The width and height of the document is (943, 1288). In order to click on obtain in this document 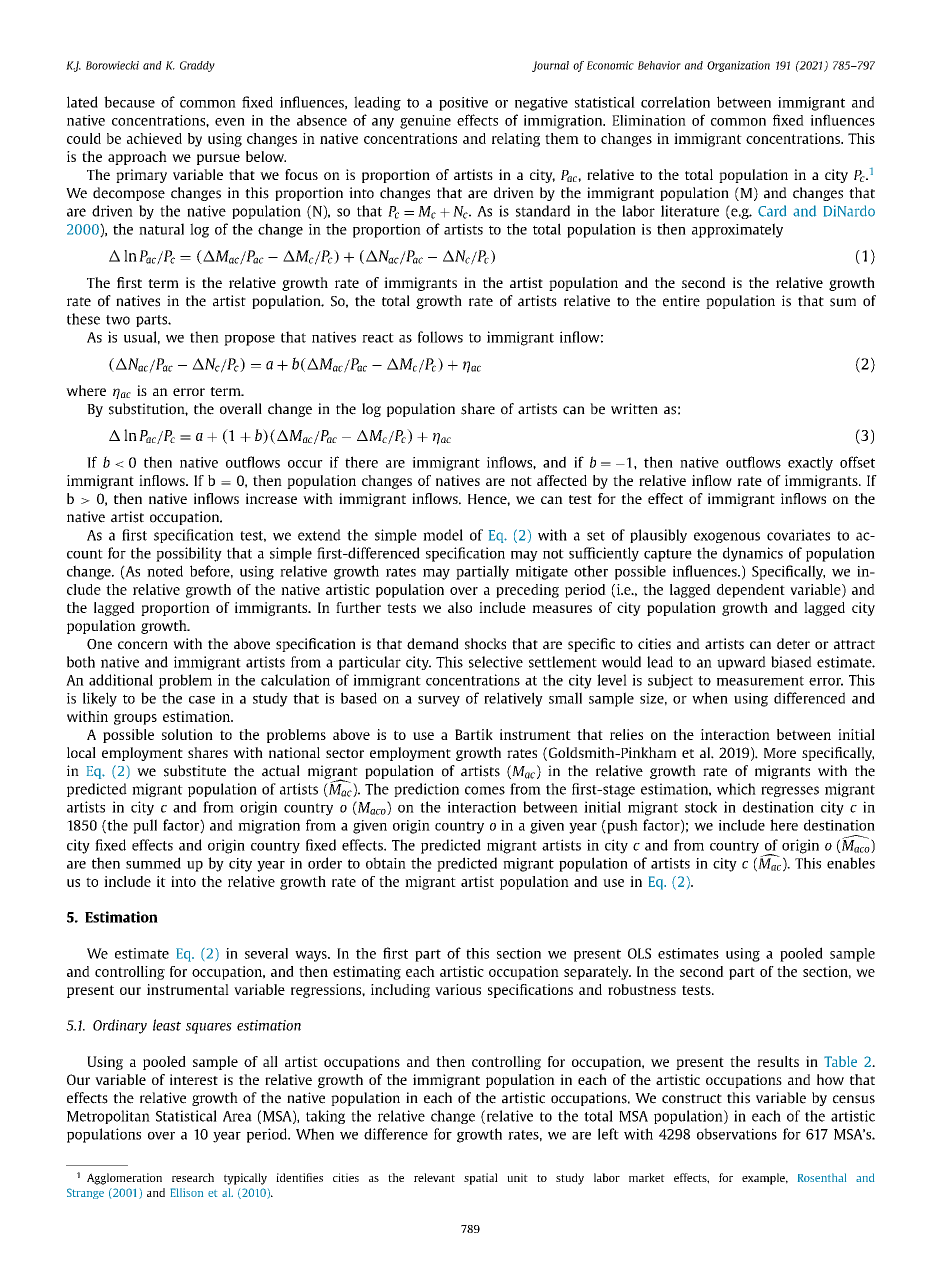, I will do `click(386, 863)`.
